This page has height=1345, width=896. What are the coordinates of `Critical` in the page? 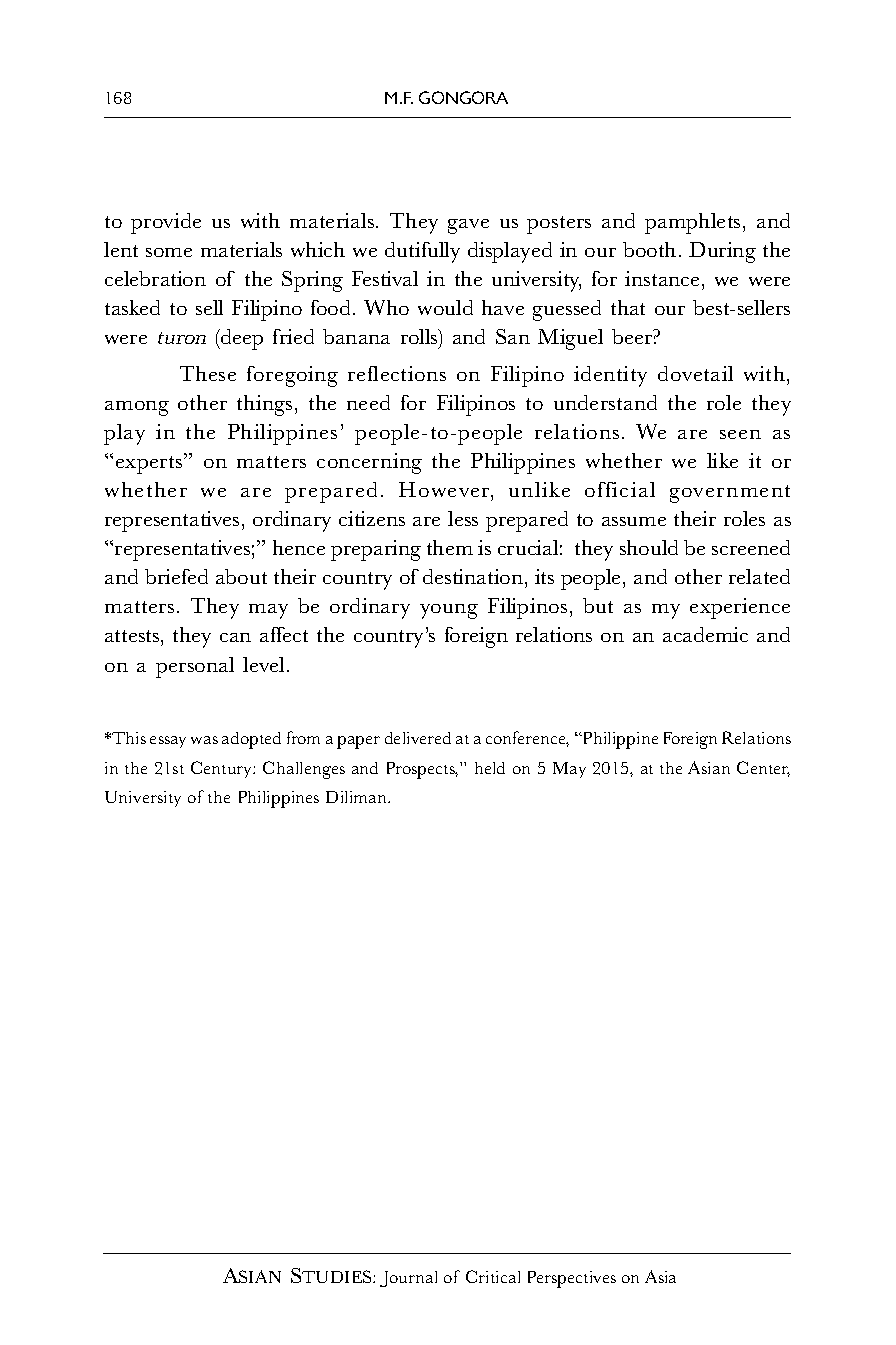 It's located at (493, 1276).
